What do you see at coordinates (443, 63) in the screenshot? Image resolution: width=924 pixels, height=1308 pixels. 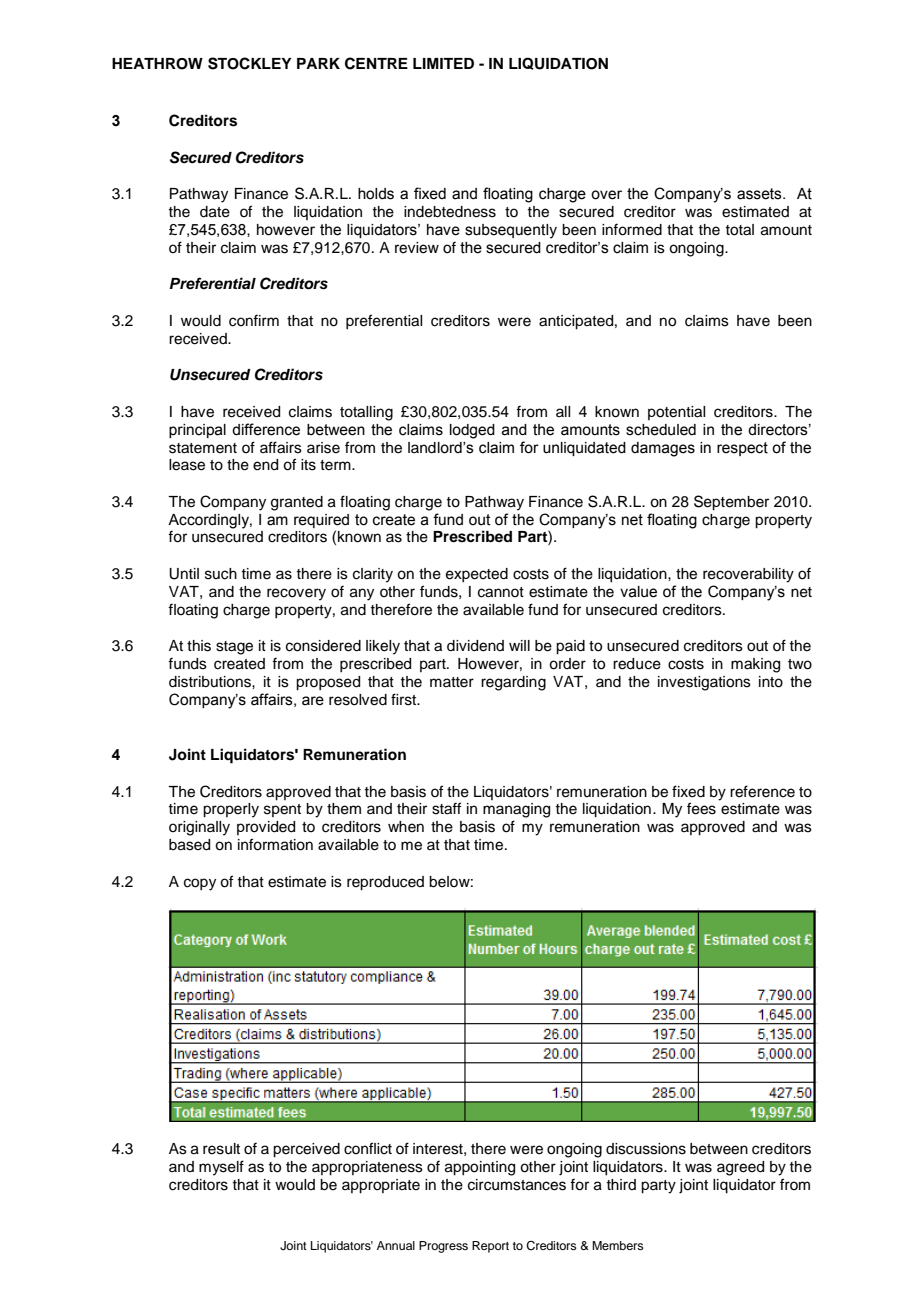 I see `LIMITED` at bounding box center [443, 63].
